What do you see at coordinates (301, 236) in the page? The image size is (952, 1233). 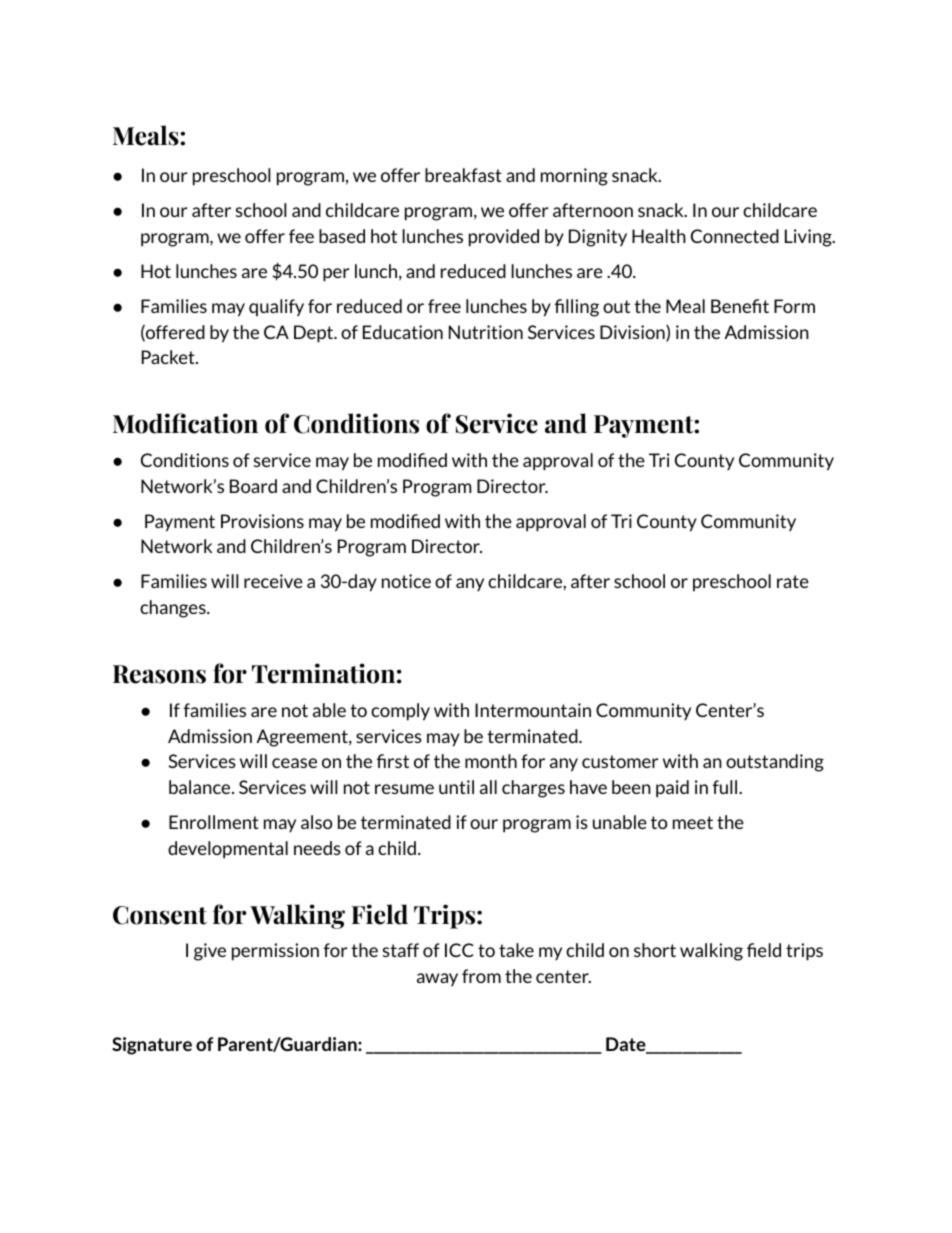 I see `fee` at bounding box center [301, 236].
